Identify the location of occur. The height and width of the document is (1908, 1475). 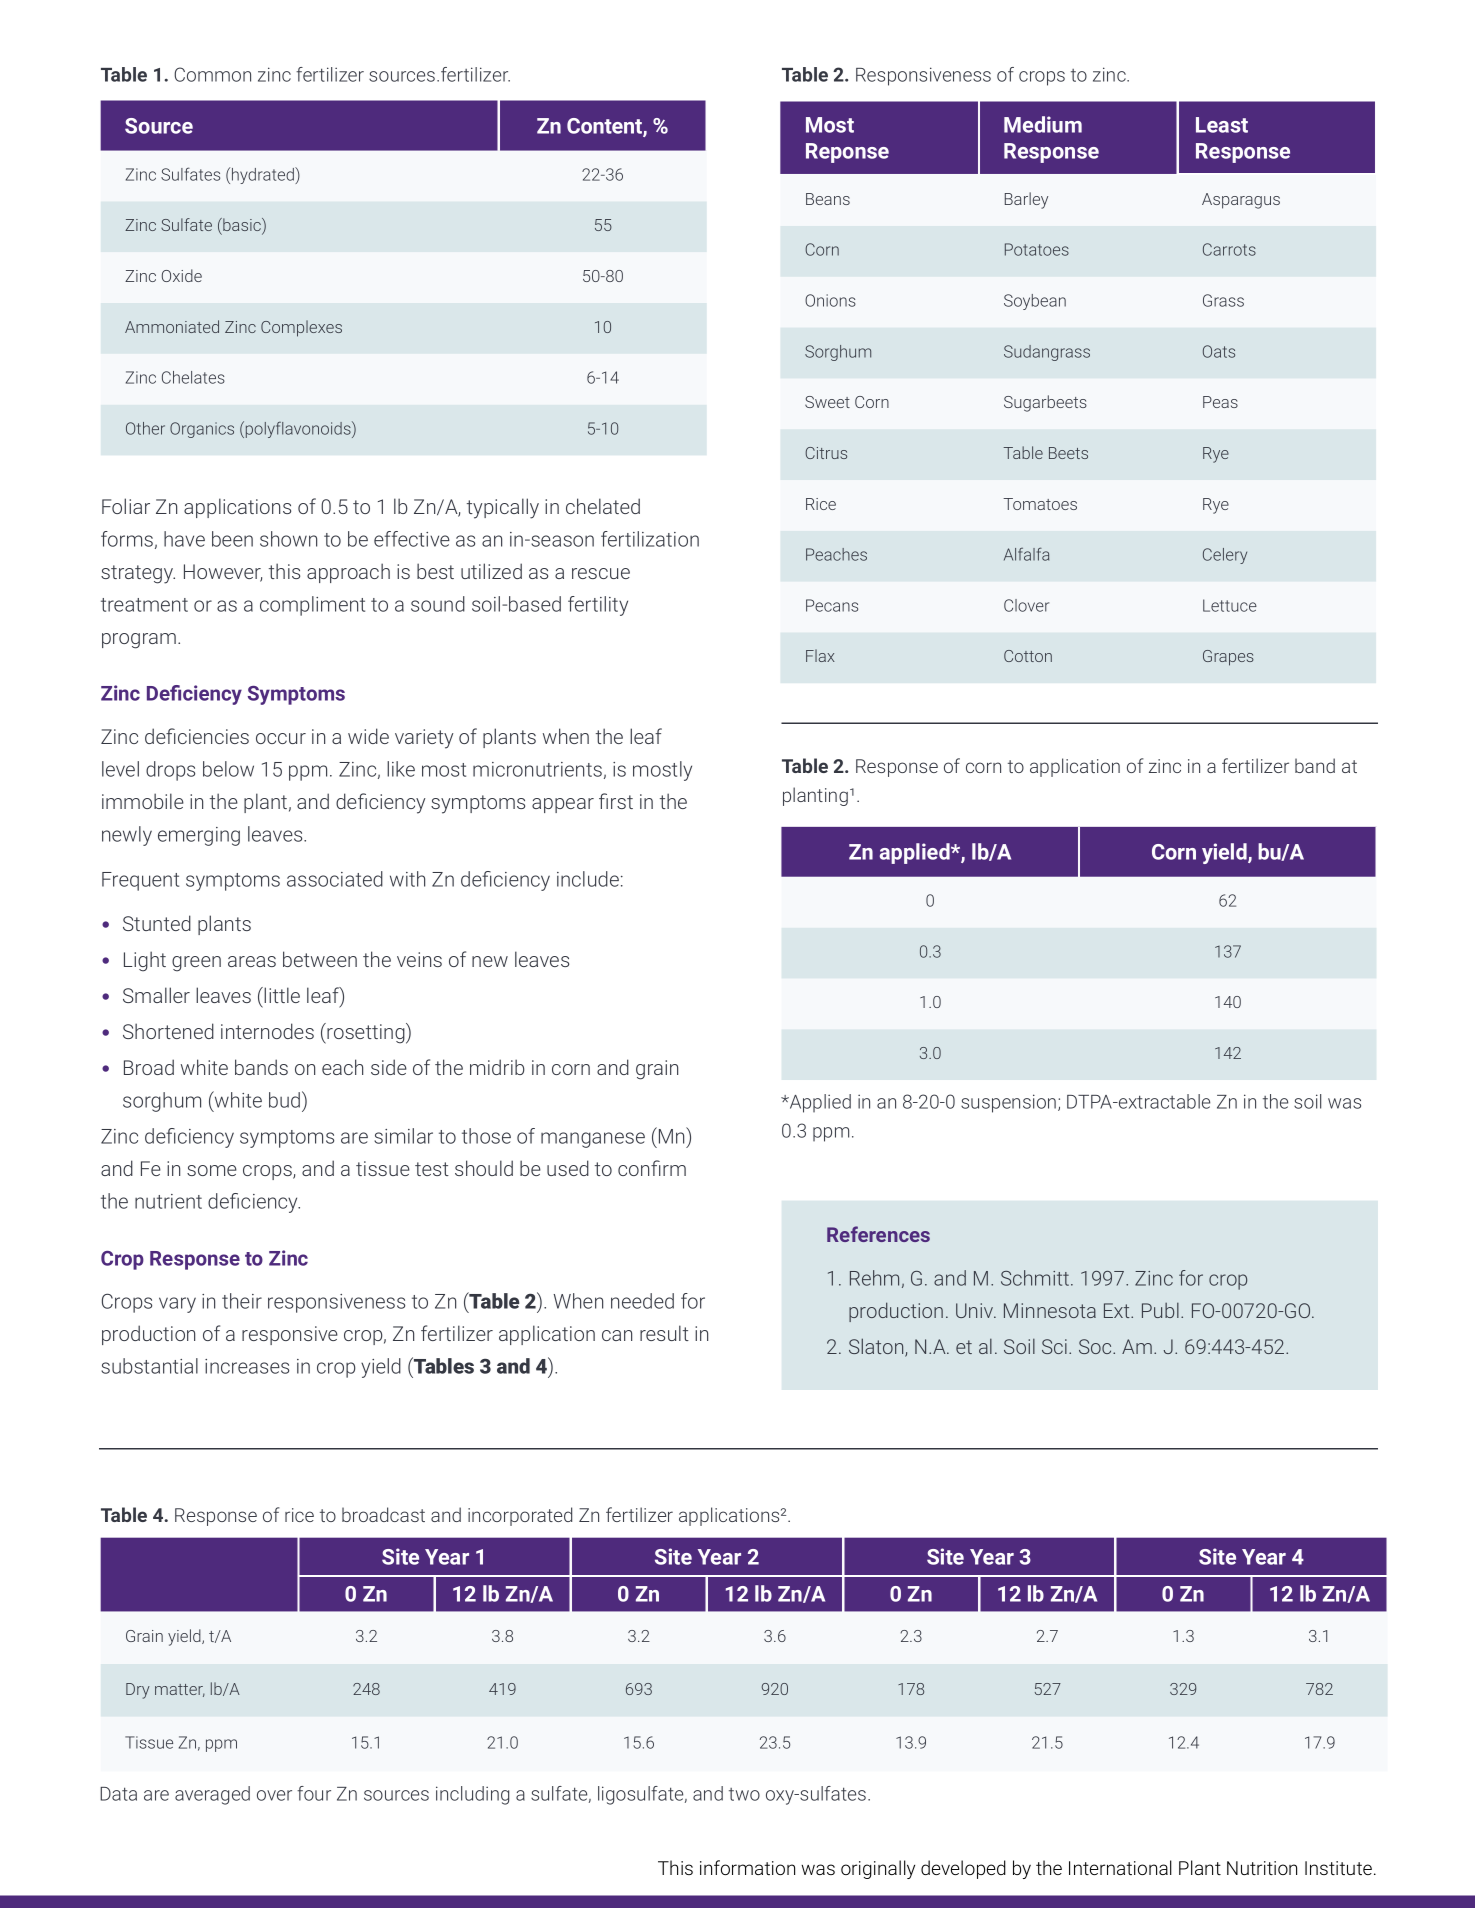
(281, 738).
